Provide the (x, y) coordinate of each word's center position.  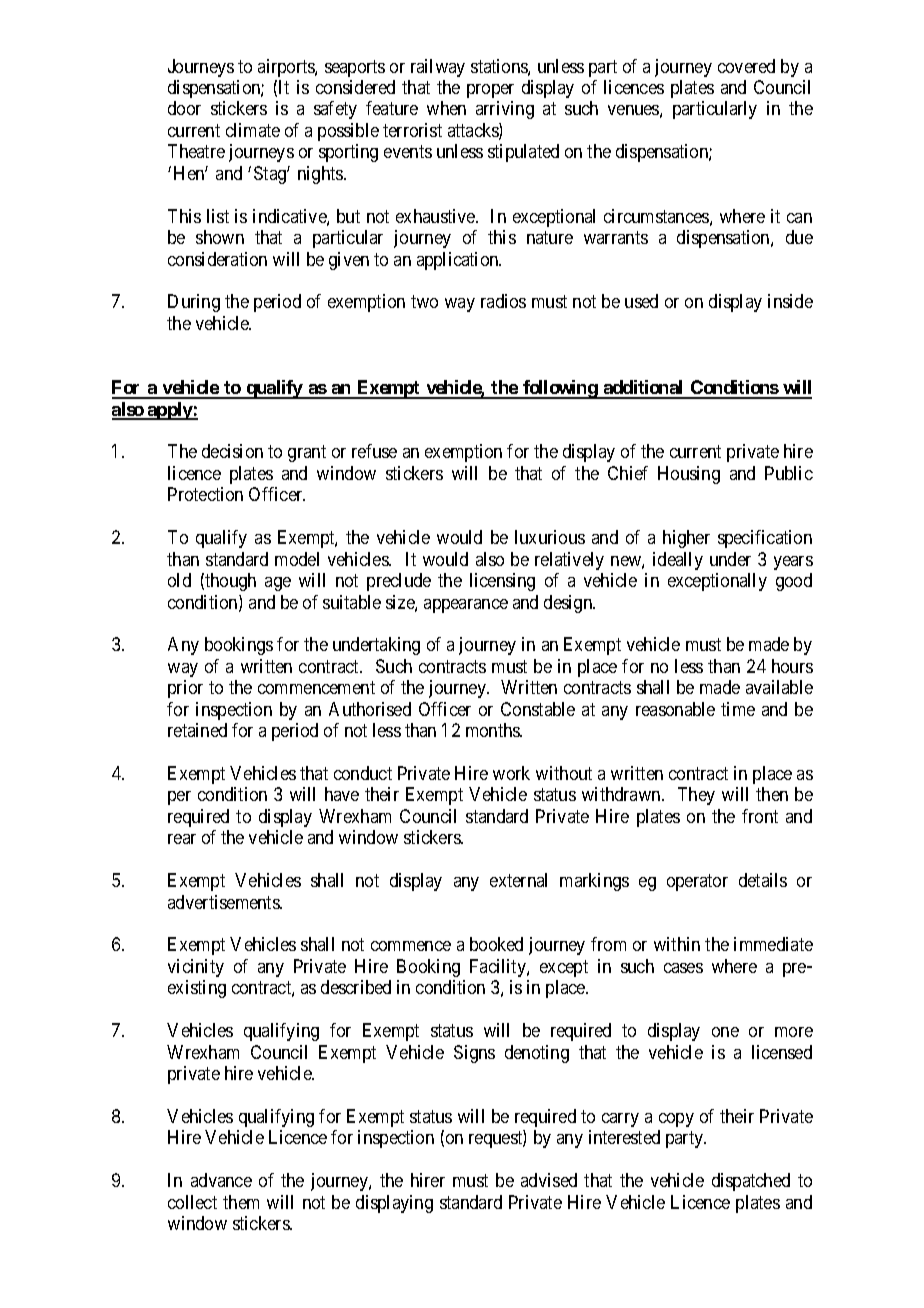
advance (221, 1180)
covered (746, 66)
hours (792, 666)
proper (490, 91)
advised (549, 1180)
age (278, 584)
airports (287, 68)
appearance (466, 606)
